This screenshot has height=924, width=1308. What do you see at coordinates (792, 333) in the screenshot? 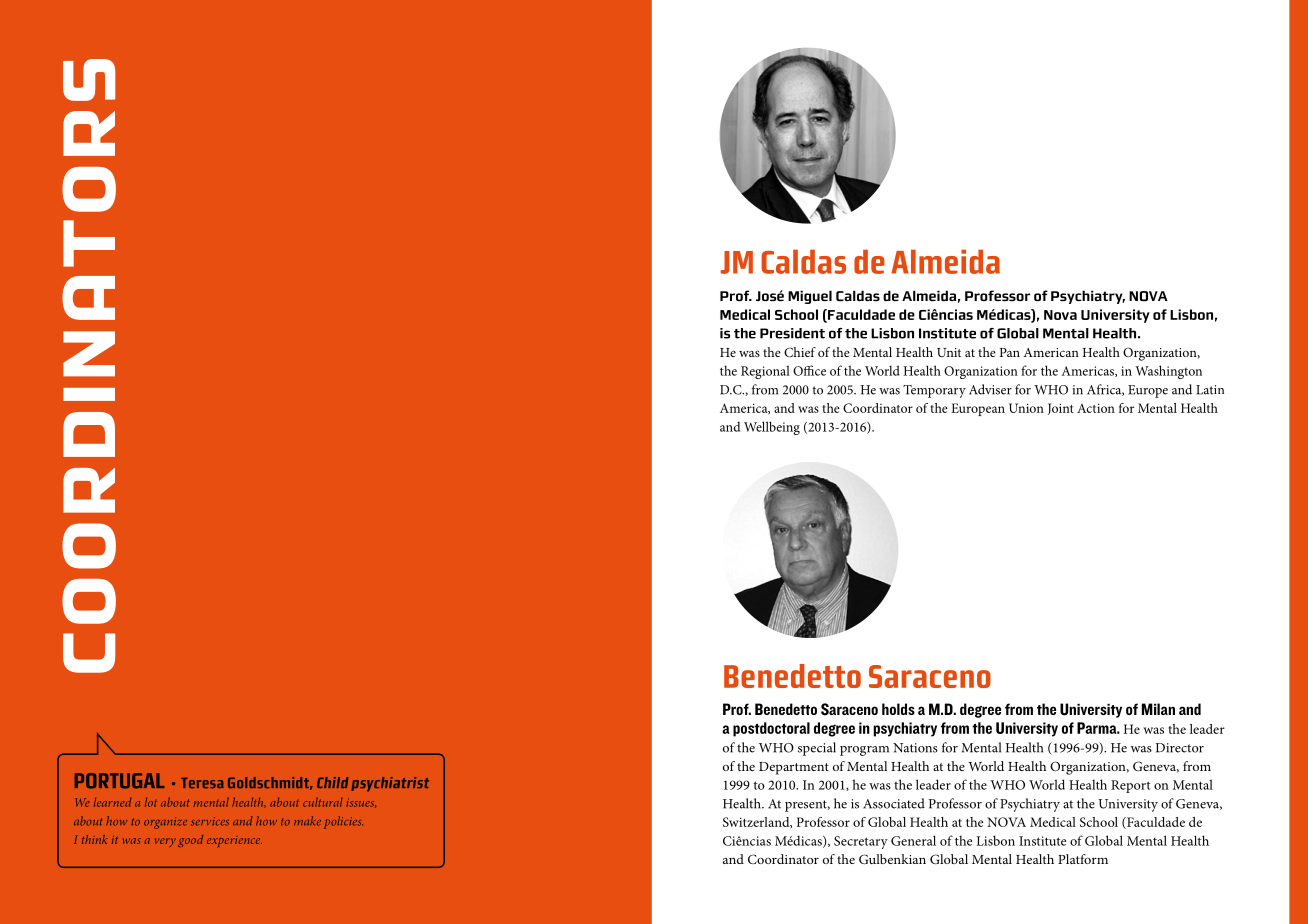
I see `President` at bounding box center [792, 333].
